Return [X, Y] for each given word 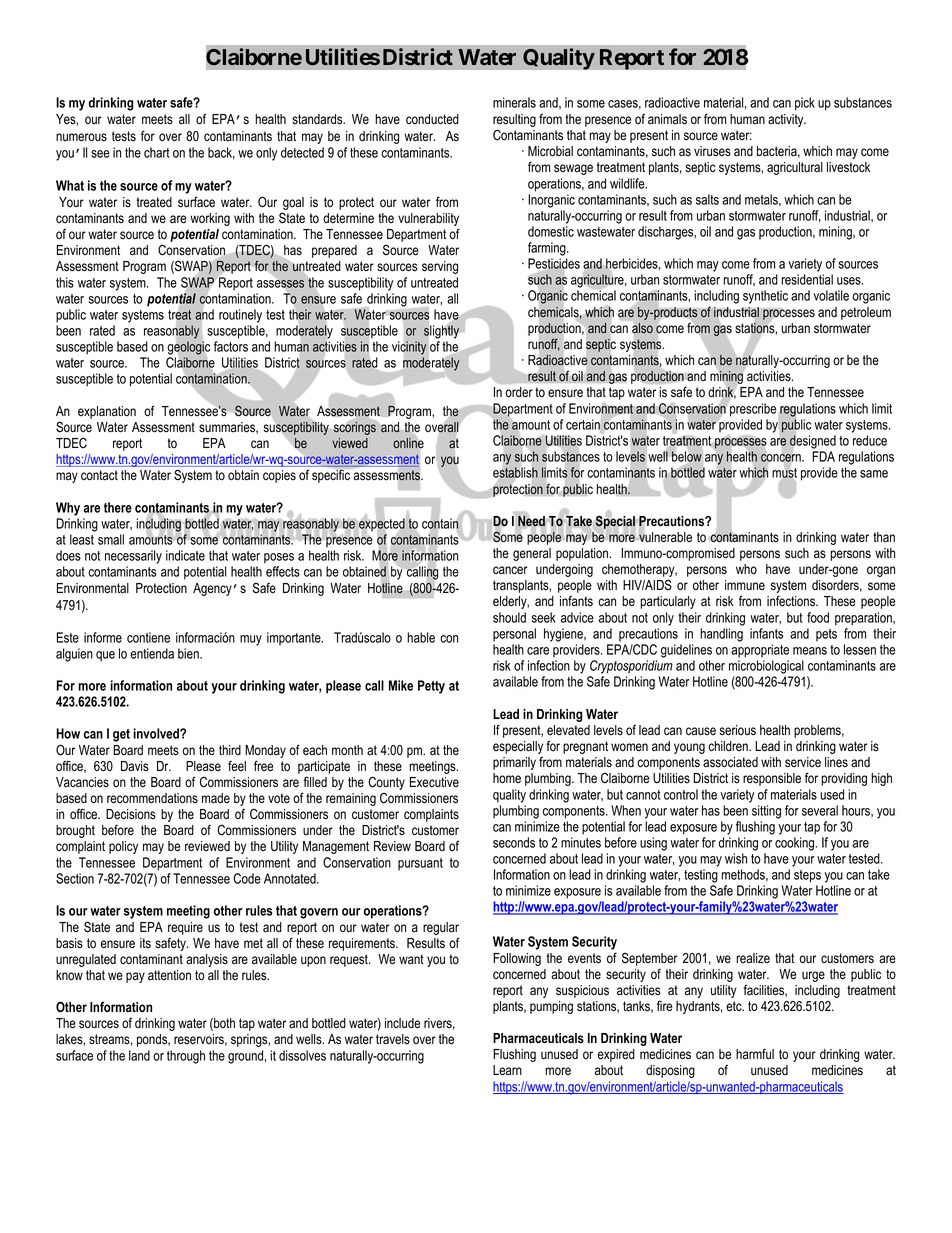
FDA [823, 456]
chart [157, 152]
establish [515, 472]
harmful [755, 1053]
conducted [432, 119]
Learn [507, 1070]
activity [787, 120]
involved [157, 733]
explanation [107, 412]
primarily [514, 763]
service [803, 762]
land [139, 1055]
